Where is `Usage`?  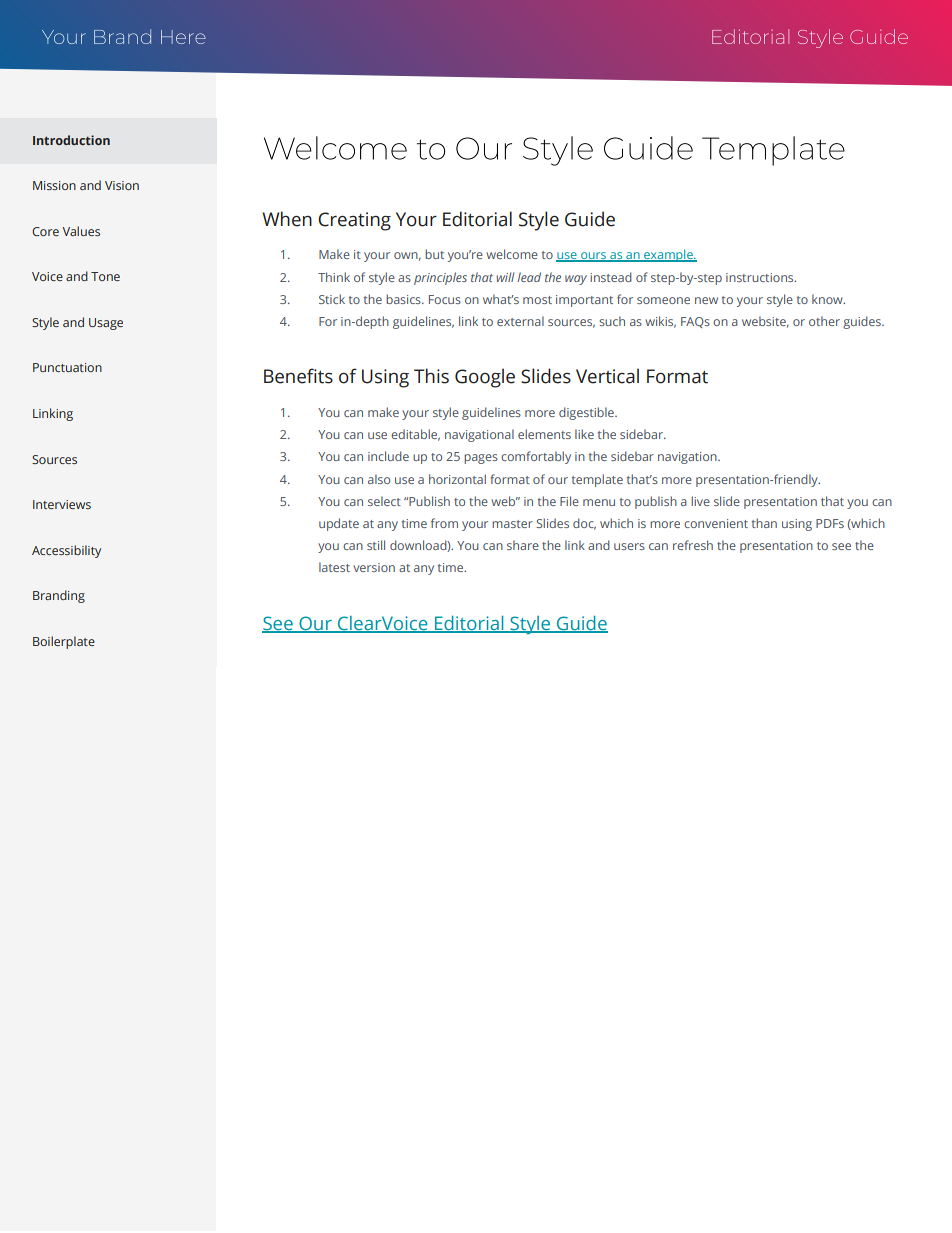 Usage is located at coordinates (106, 324).
